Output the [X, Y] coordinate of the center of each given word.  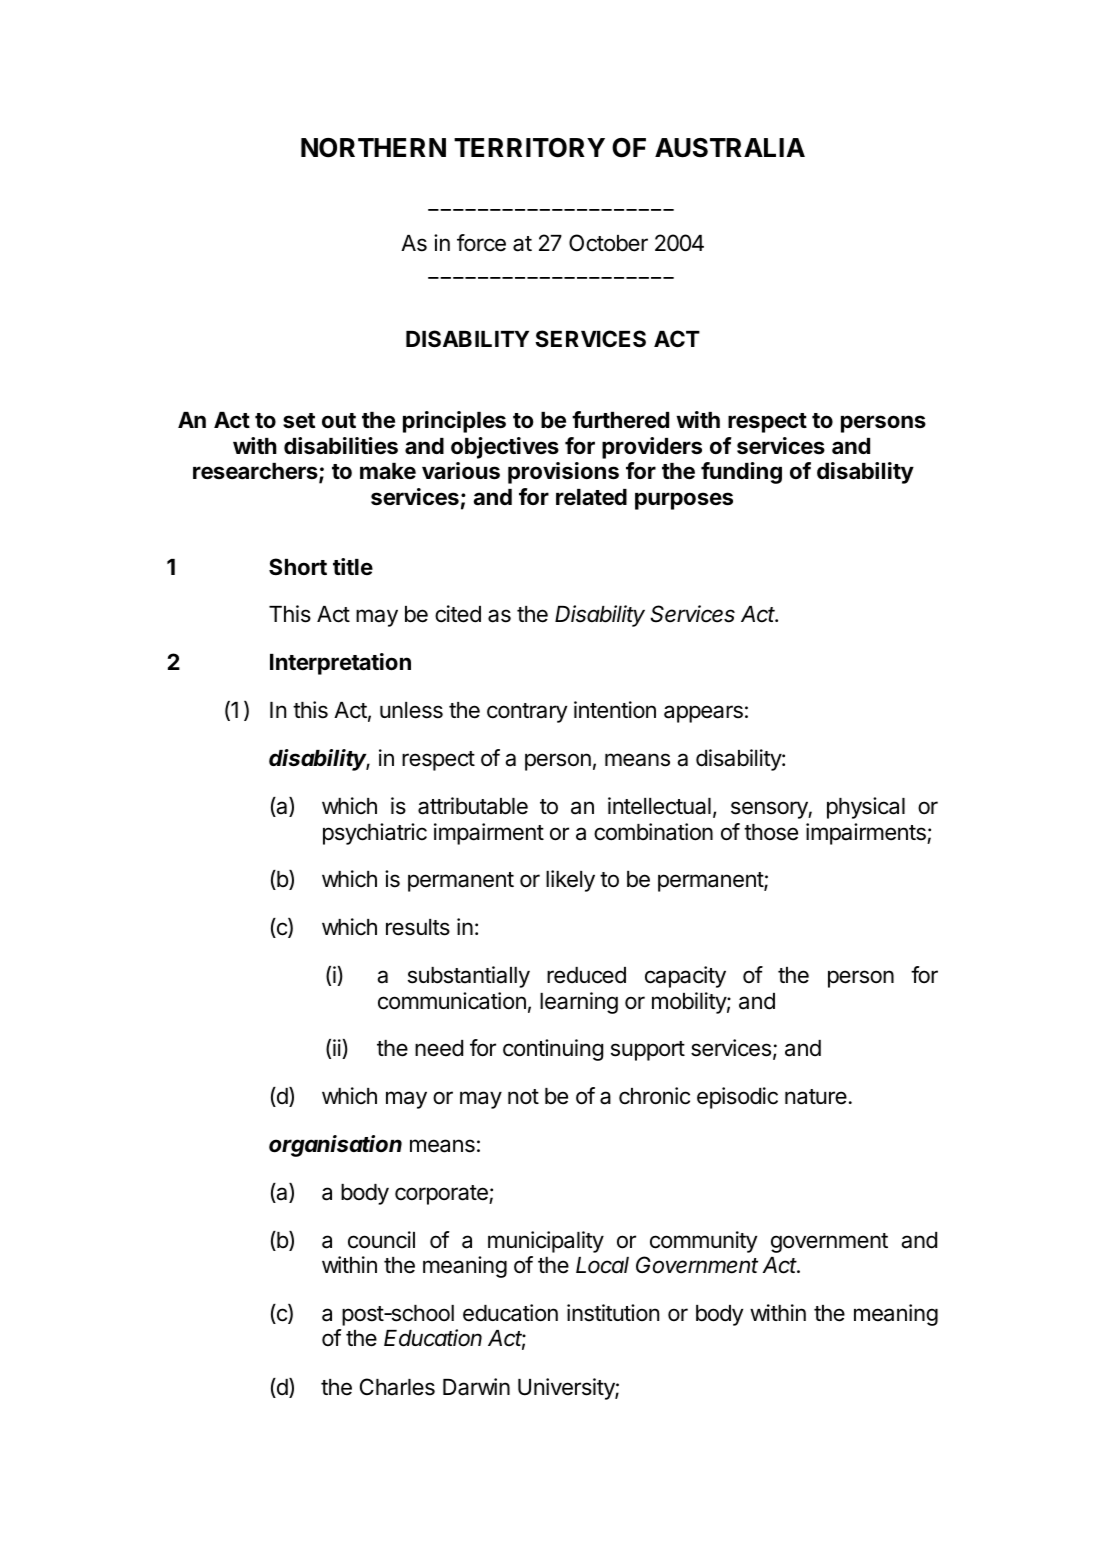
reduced [586, 975]
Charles [397, 1387]
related [591, 497]
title [353, 566]
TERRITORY [529, 148]
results [418, 927]
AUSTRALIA [730, 148]
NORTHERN [373, 148]
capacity [685, 977]
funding [741, 473]
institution [613, 1313]
